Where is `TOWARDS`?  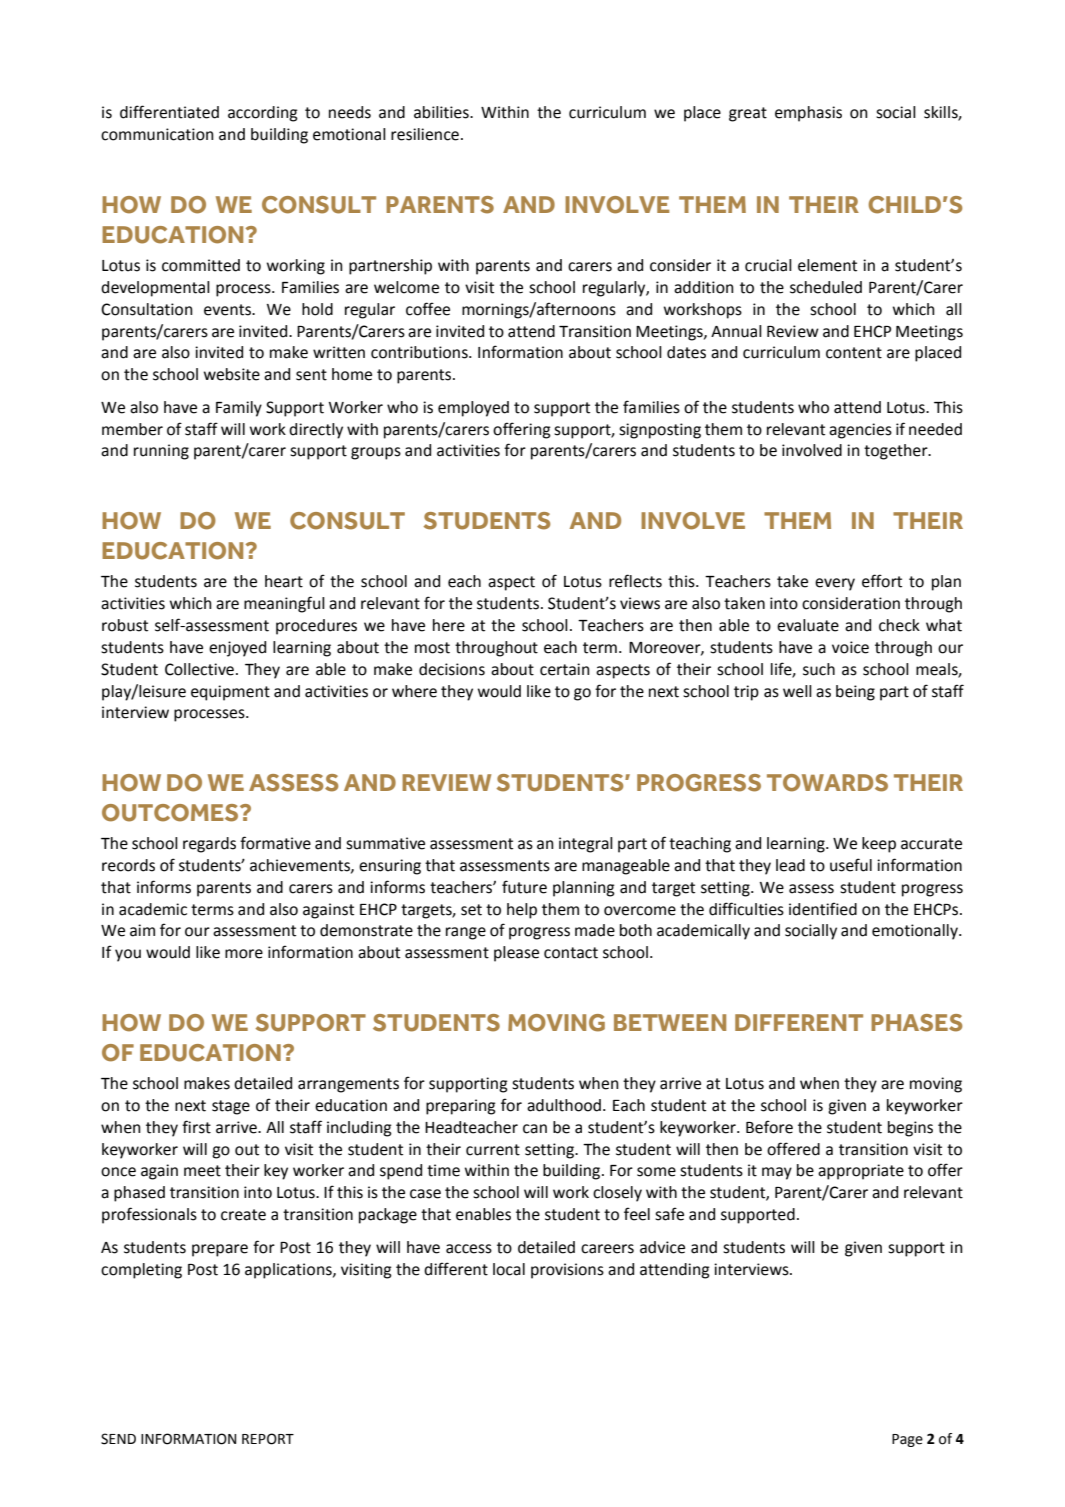
TOWARDS is located at coordinates (827, 783).
